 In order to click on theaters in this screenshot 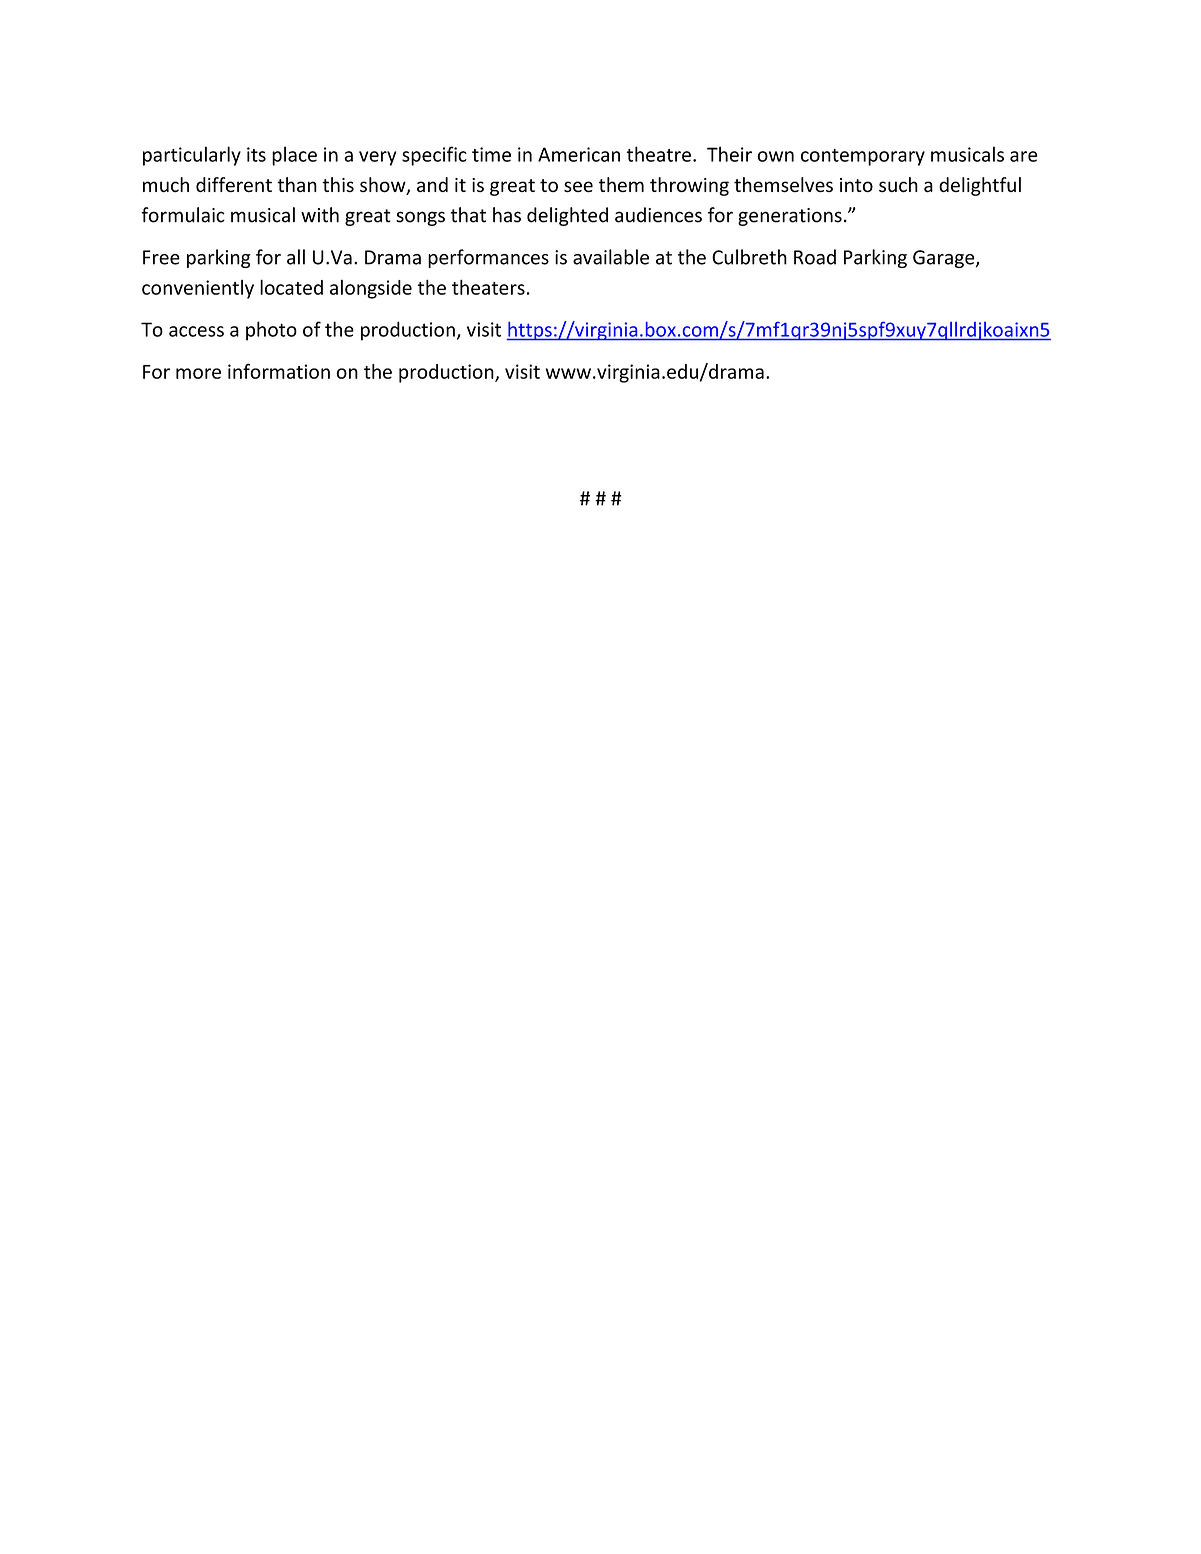, I will do `click(488, 287)`.
